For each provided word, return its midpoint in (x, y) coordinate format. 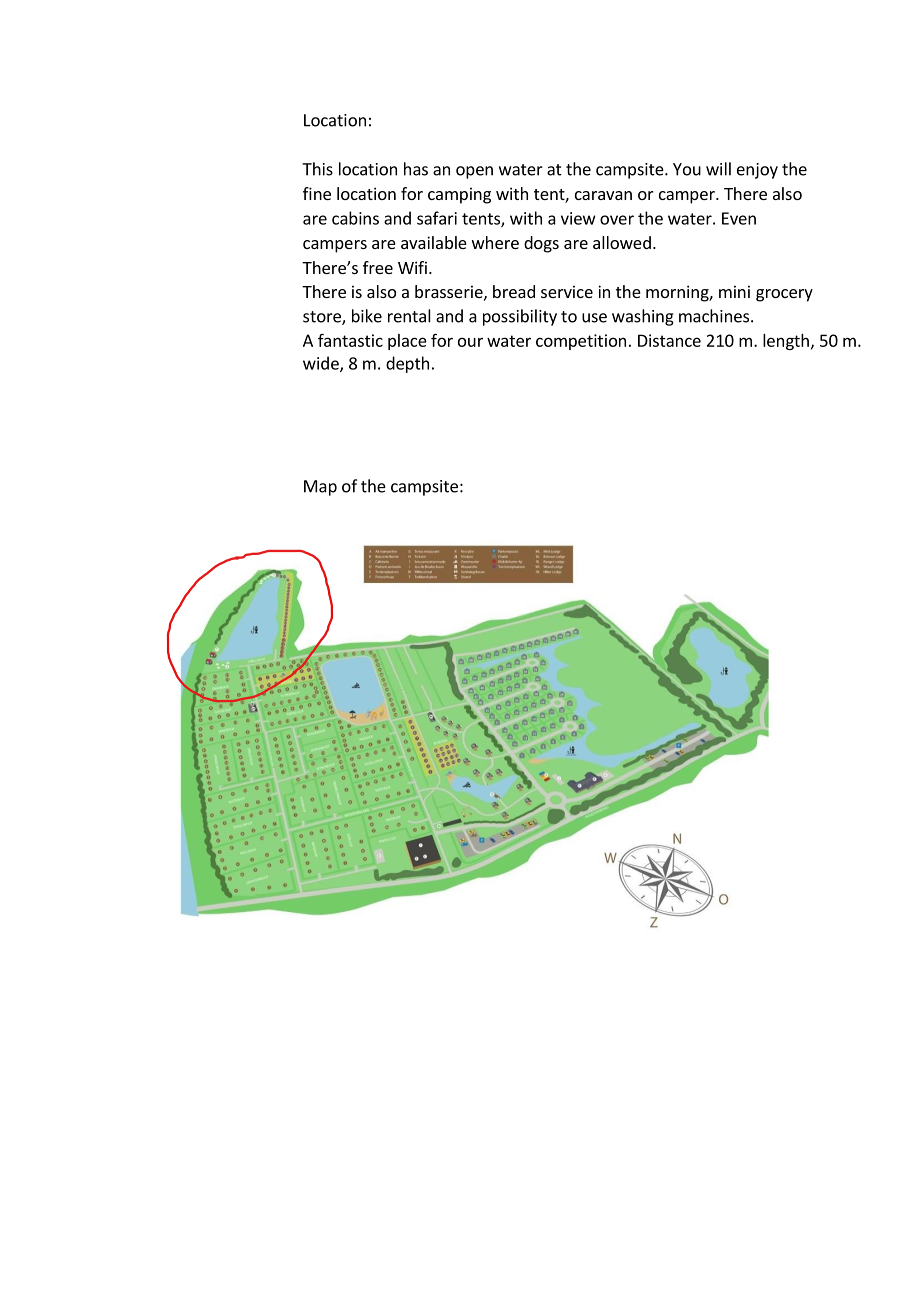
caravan (603, 195)
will (718, 169)
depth (407, 364)
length (786, 342)
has (416, 169)
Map (320, 488)
